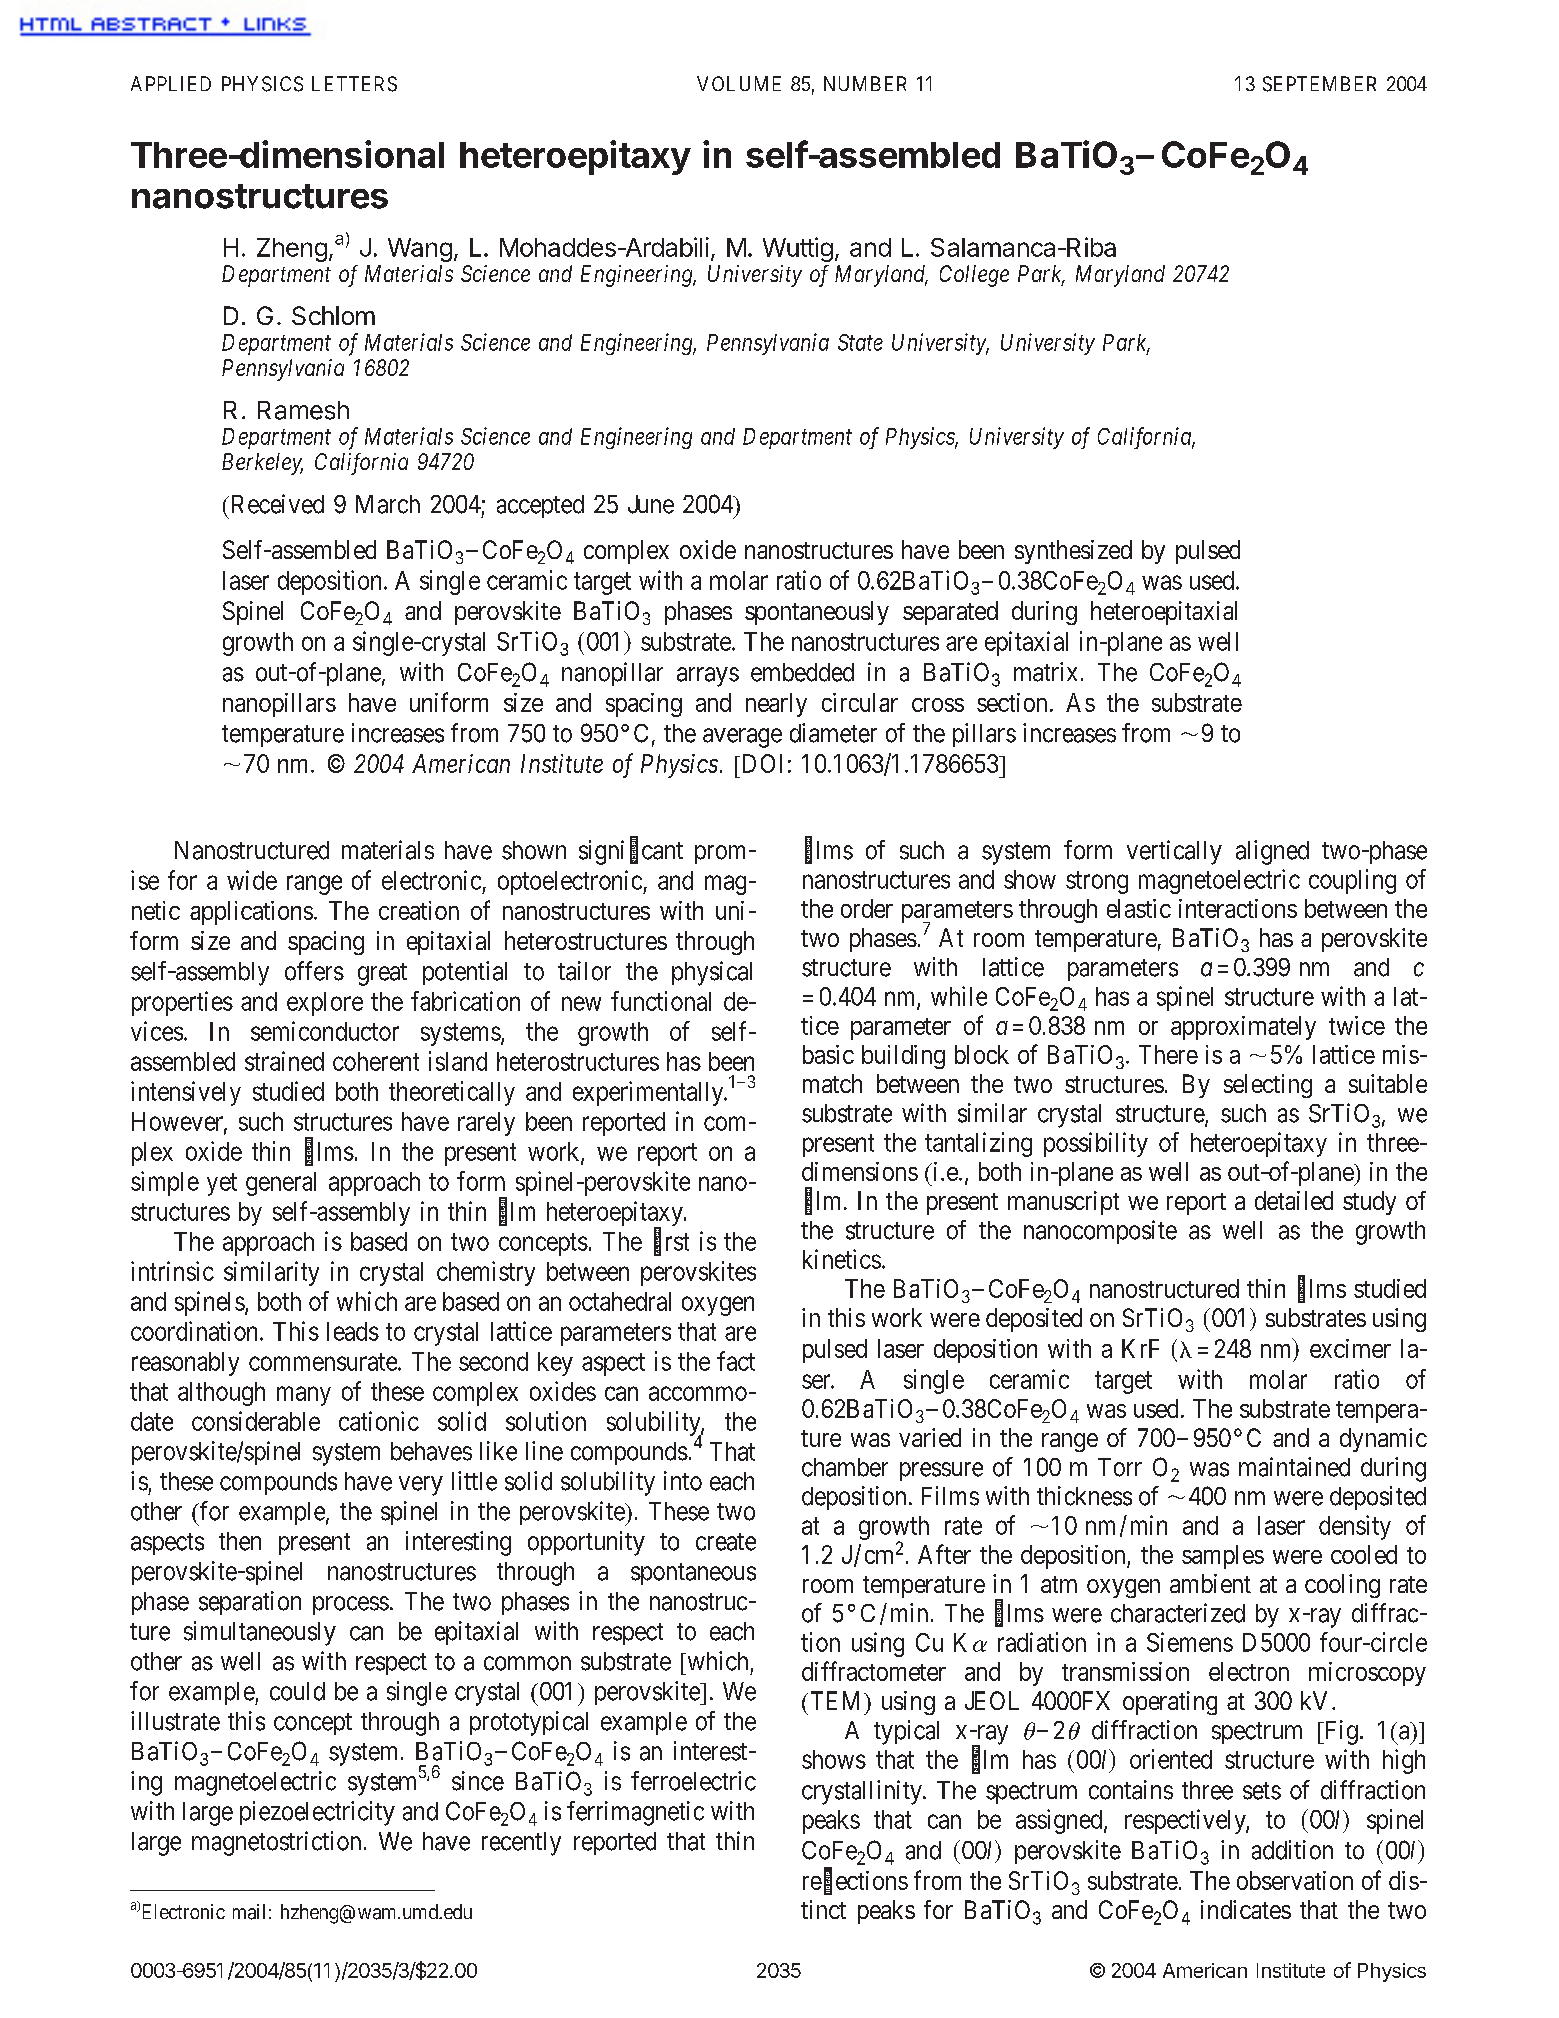 The width and height of the screenshot is (1559, 2018). Describe the element at coordinates (1243, 1028) in the screenshot. I see `approximately` at that location.
